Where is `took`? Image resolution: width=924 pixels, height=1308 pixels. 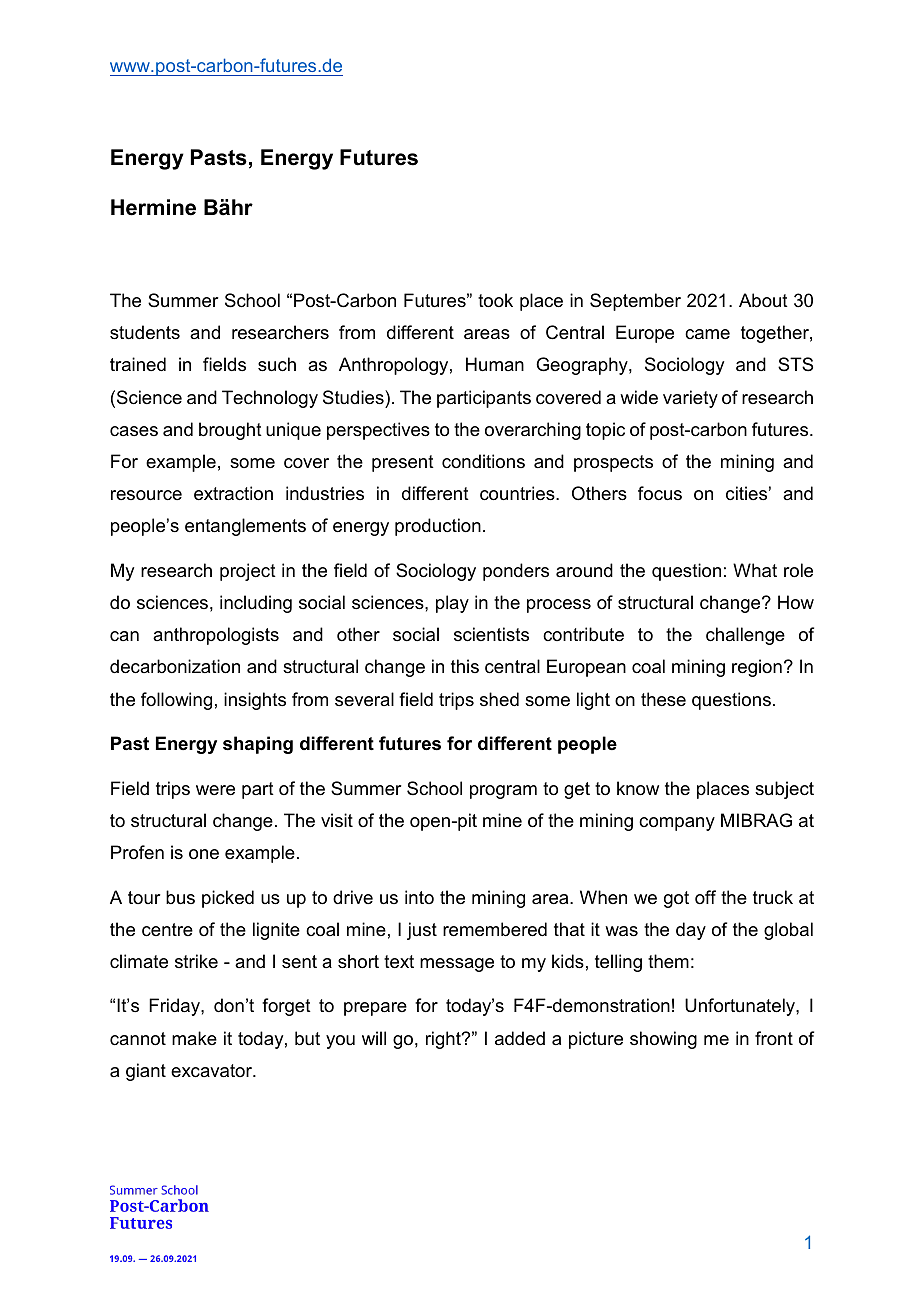
took is located at coordinates (495, 300).
